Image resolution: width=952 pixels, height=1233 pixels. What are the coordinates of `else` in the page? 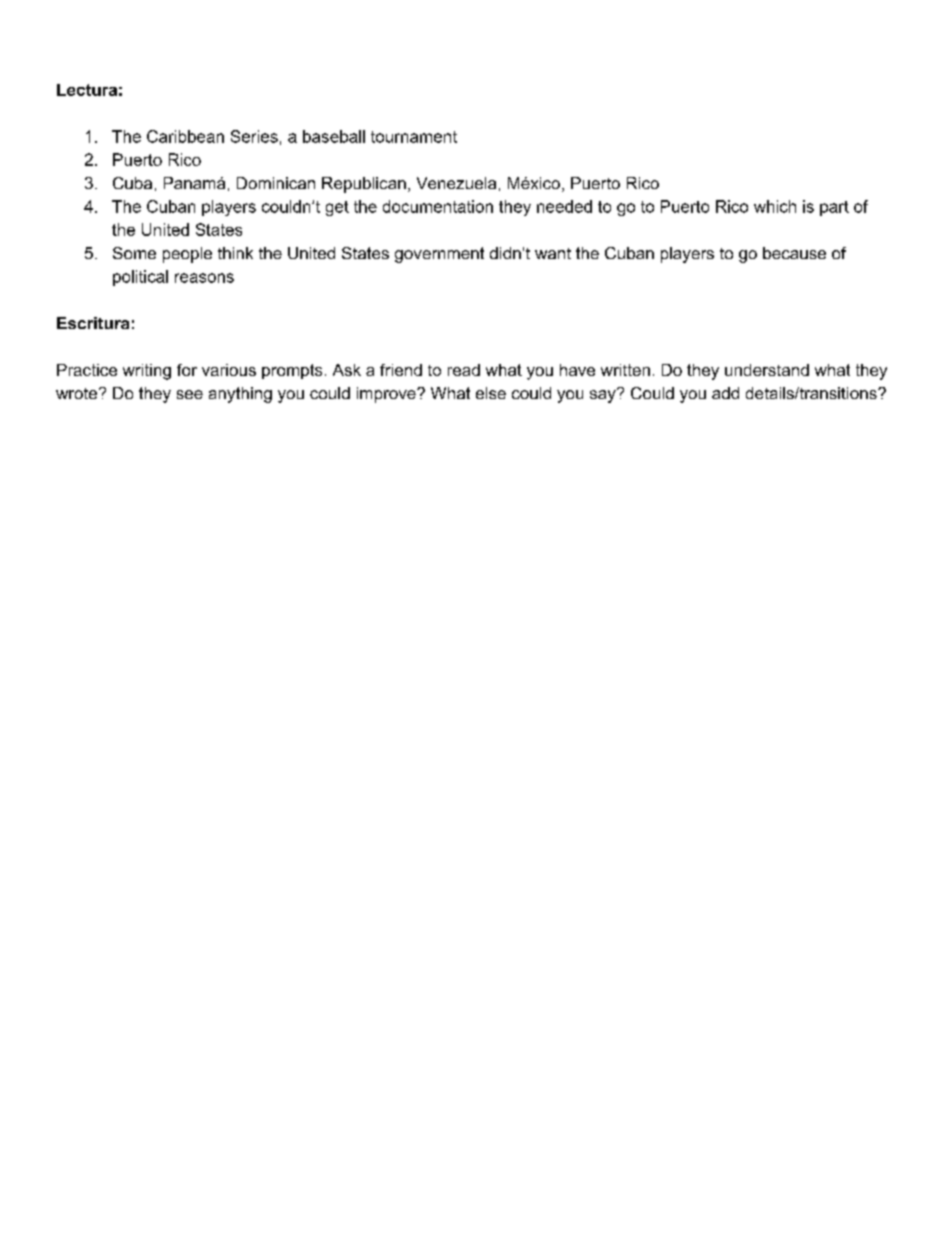 It's located at (491, 393).
